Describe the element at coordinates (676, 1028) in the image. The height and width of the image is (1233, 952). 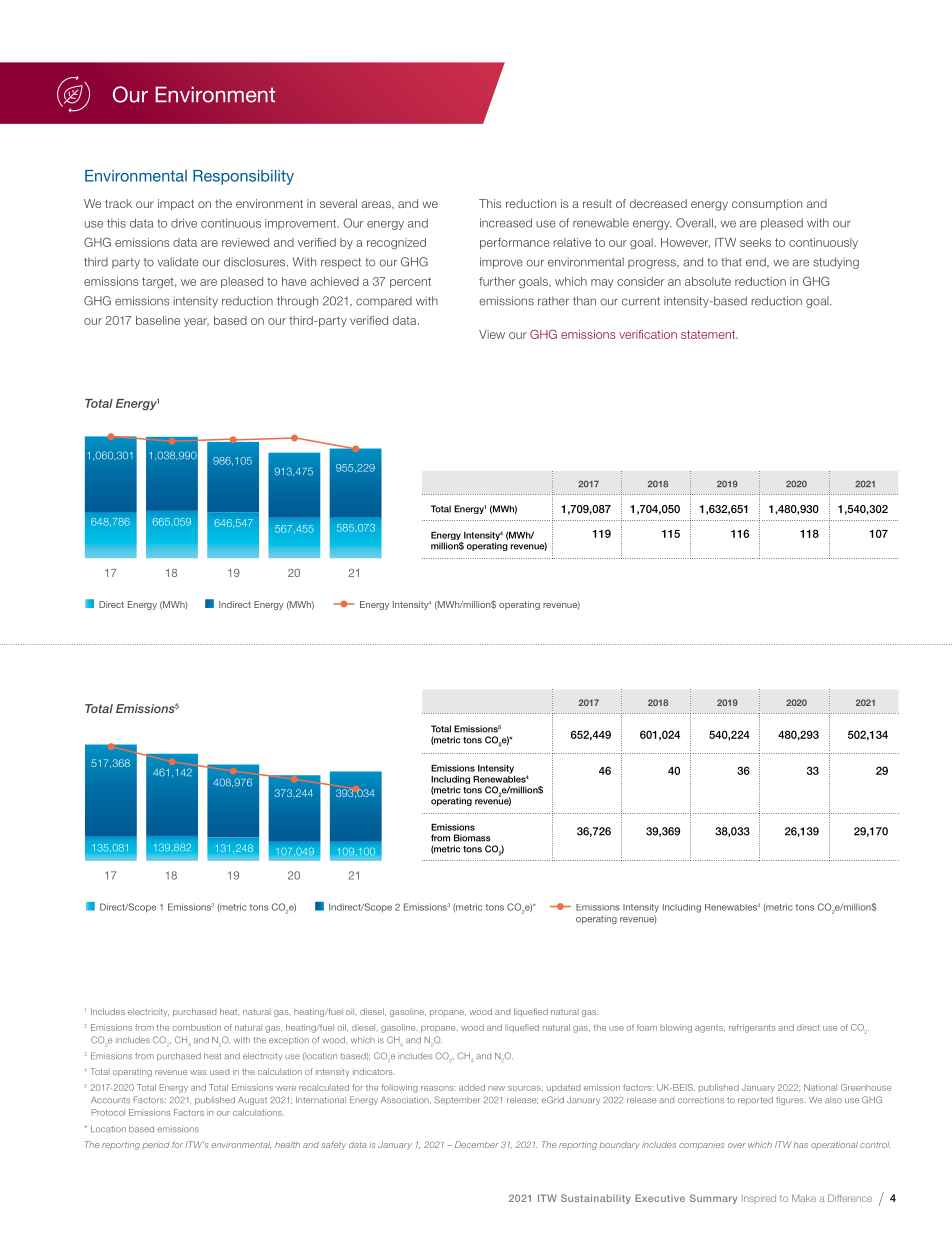
I see `blowing` at that location.
